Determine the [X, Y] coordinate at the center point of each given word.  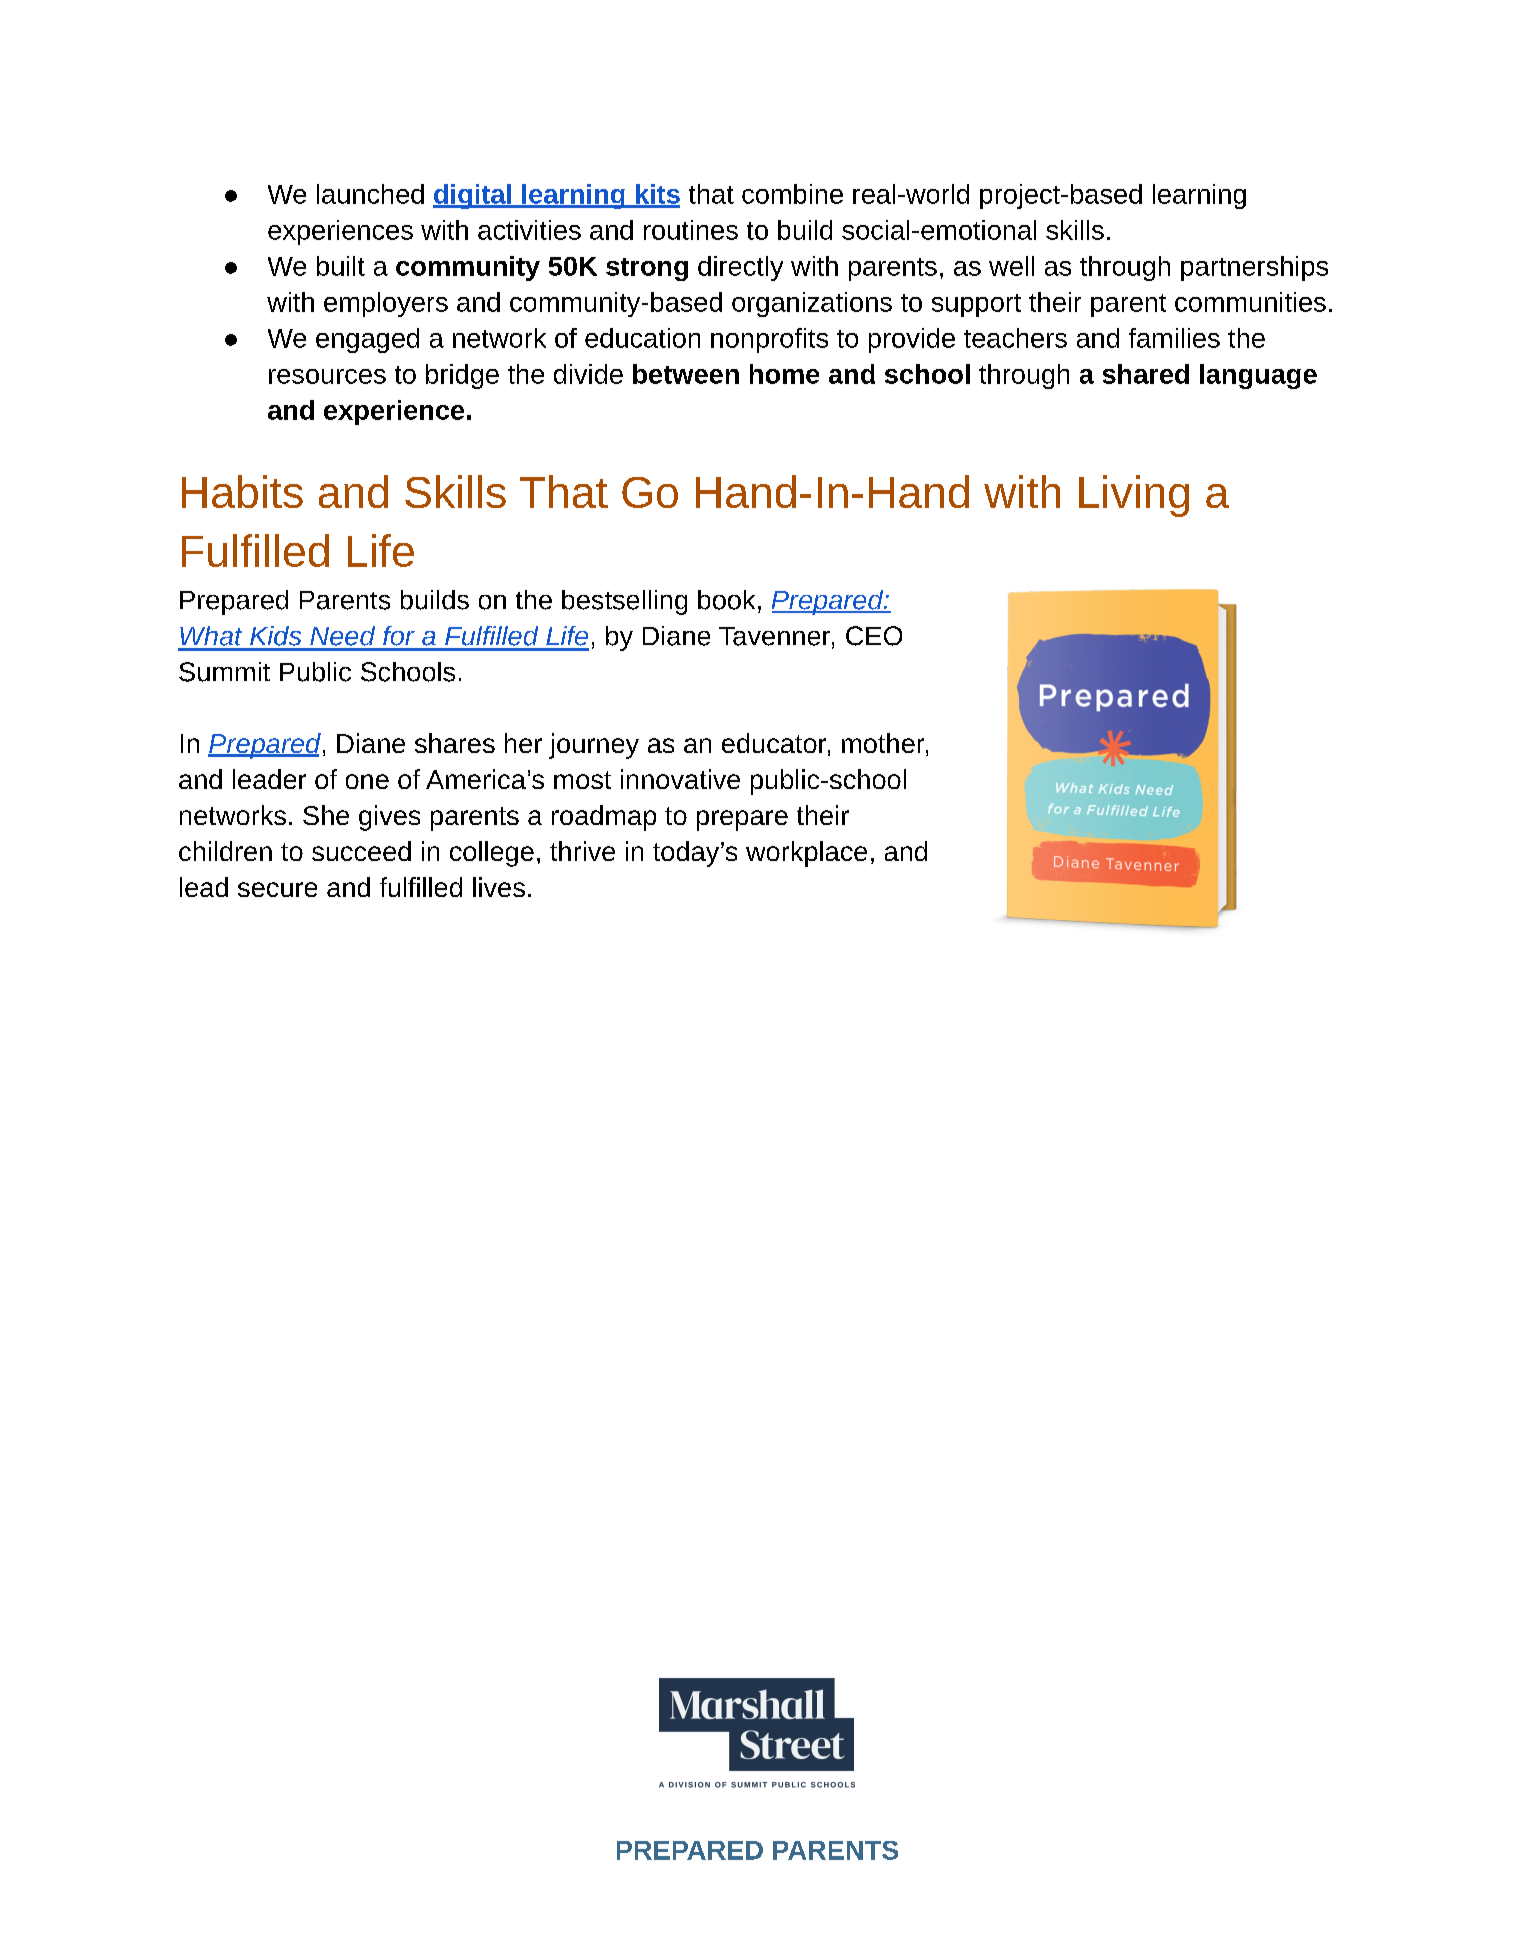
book [726, 600]
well [1011, 266]
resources [327, 376]
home [784, 374]
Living [1134, 496]
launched [370, 194]
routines [691, 230]
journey [594, 746]
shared [1146, 374]
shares [455, 743]
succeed [361, 851]
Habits [242, 491]
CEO [874, 636]
